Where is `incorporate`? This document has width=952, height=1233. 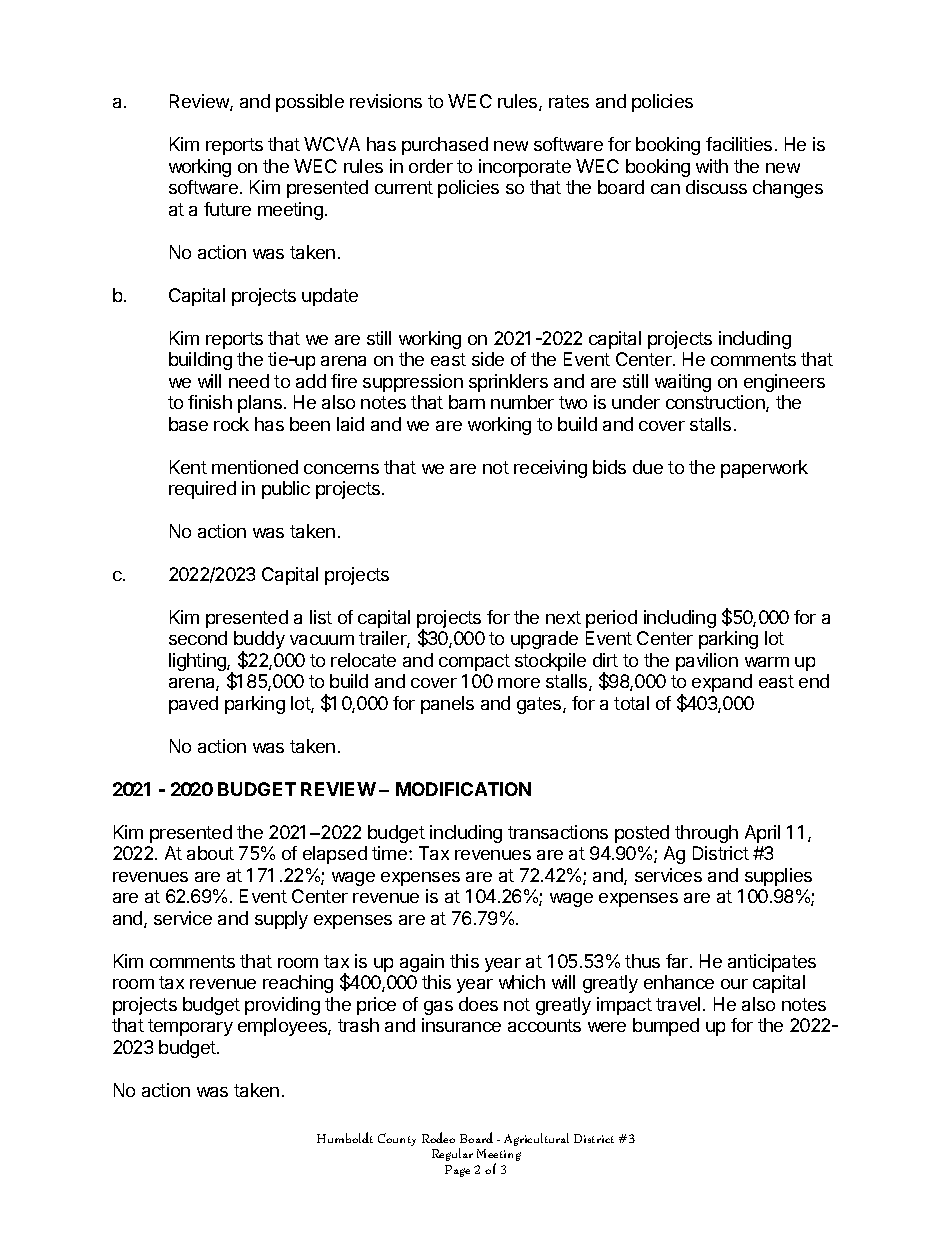 incorporate is located at coordinates (525, 168).
